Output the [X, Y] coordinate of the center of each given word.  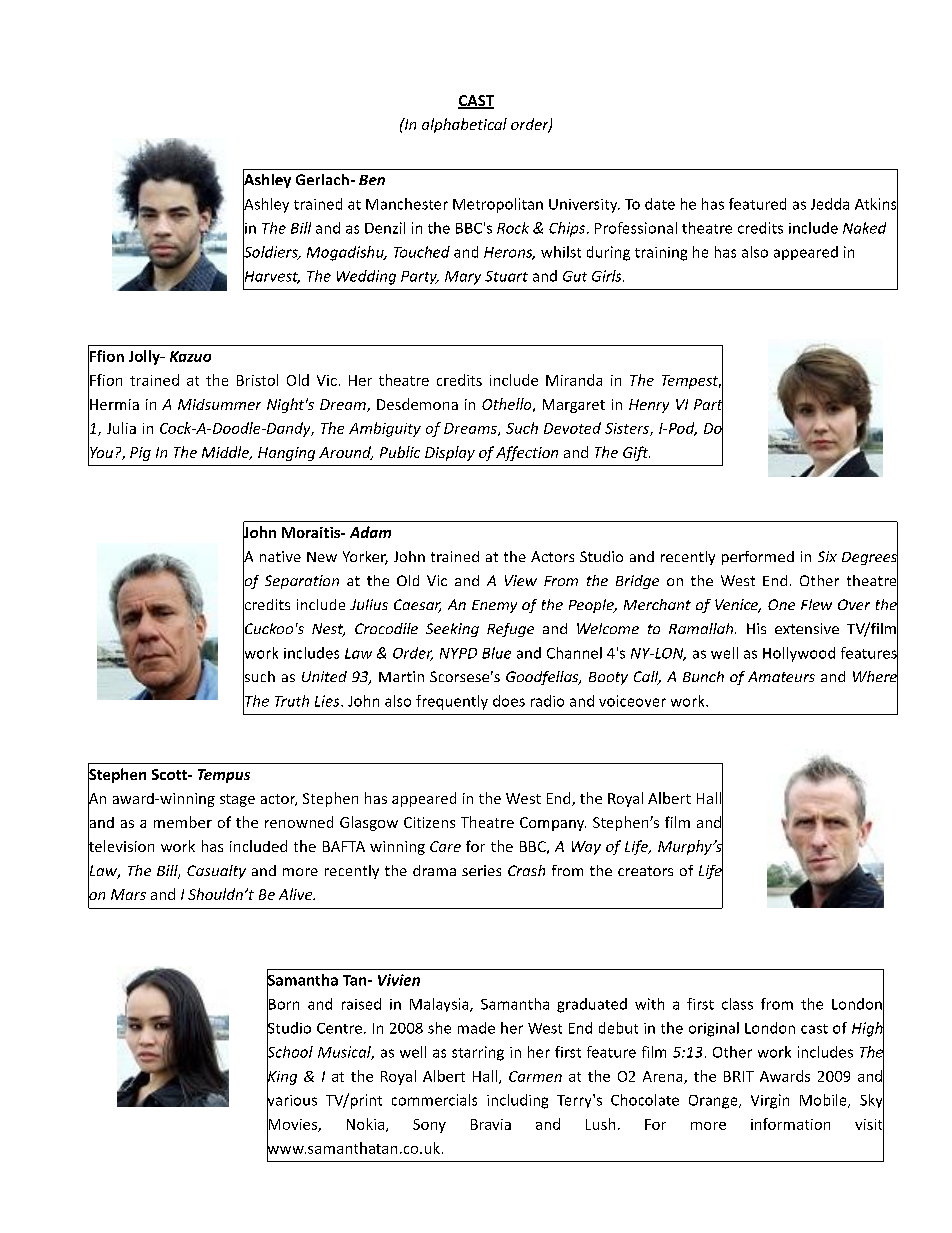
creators [645, 871]
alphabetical [464, 125]
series [481, 870]
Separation [302, 582]
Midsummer [219, 404]
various [292, 1100]
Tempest [691, 382]
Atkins [876, 203]
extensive [807, 628]
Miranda [574, 380]
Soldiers [271, 251]
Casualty [216, 872]
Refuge [510, 630]
